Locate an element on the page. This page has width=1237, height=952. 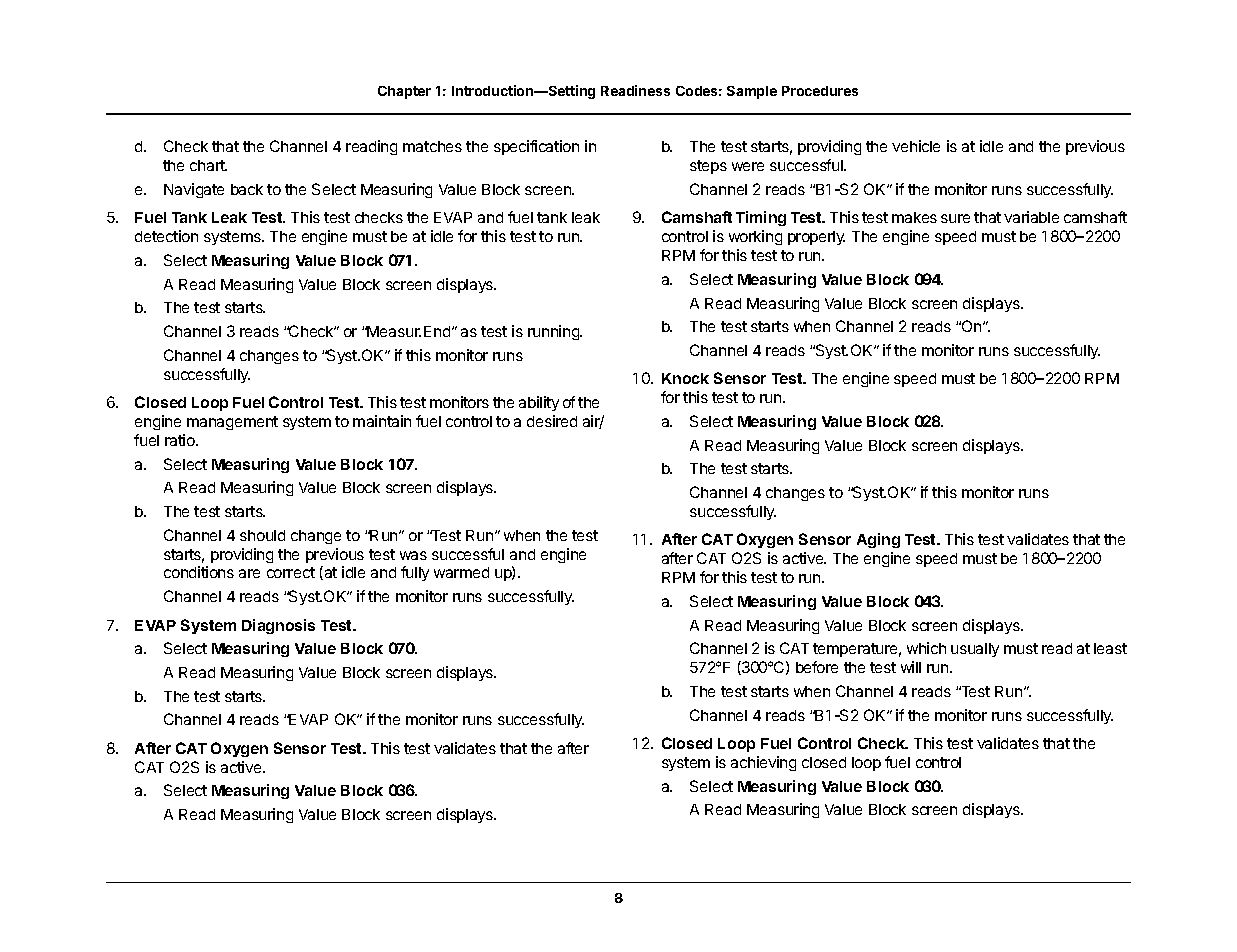
Aging is located at coordinates (878, 540).
